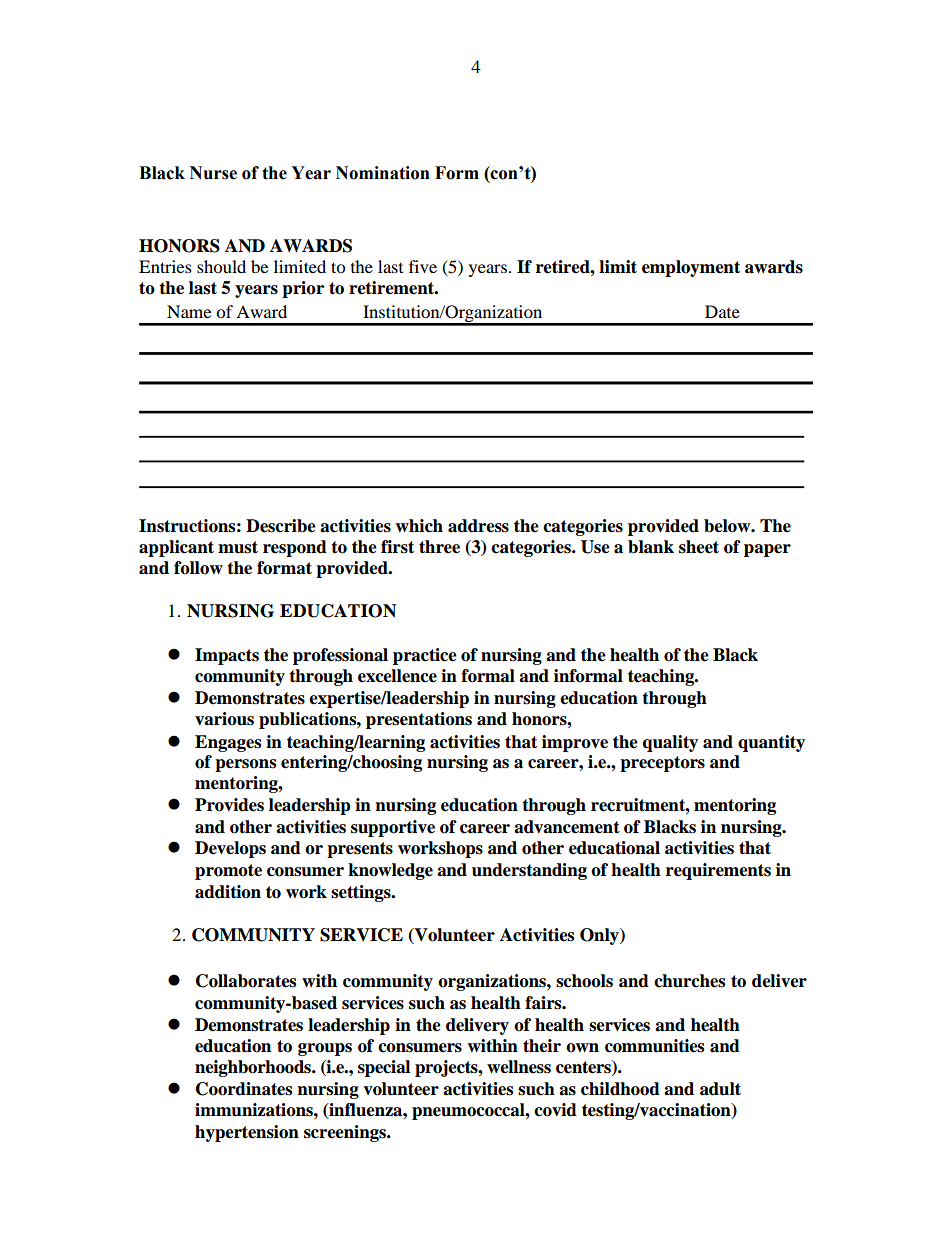  I want to click on Nurse, so click(213, 173).
